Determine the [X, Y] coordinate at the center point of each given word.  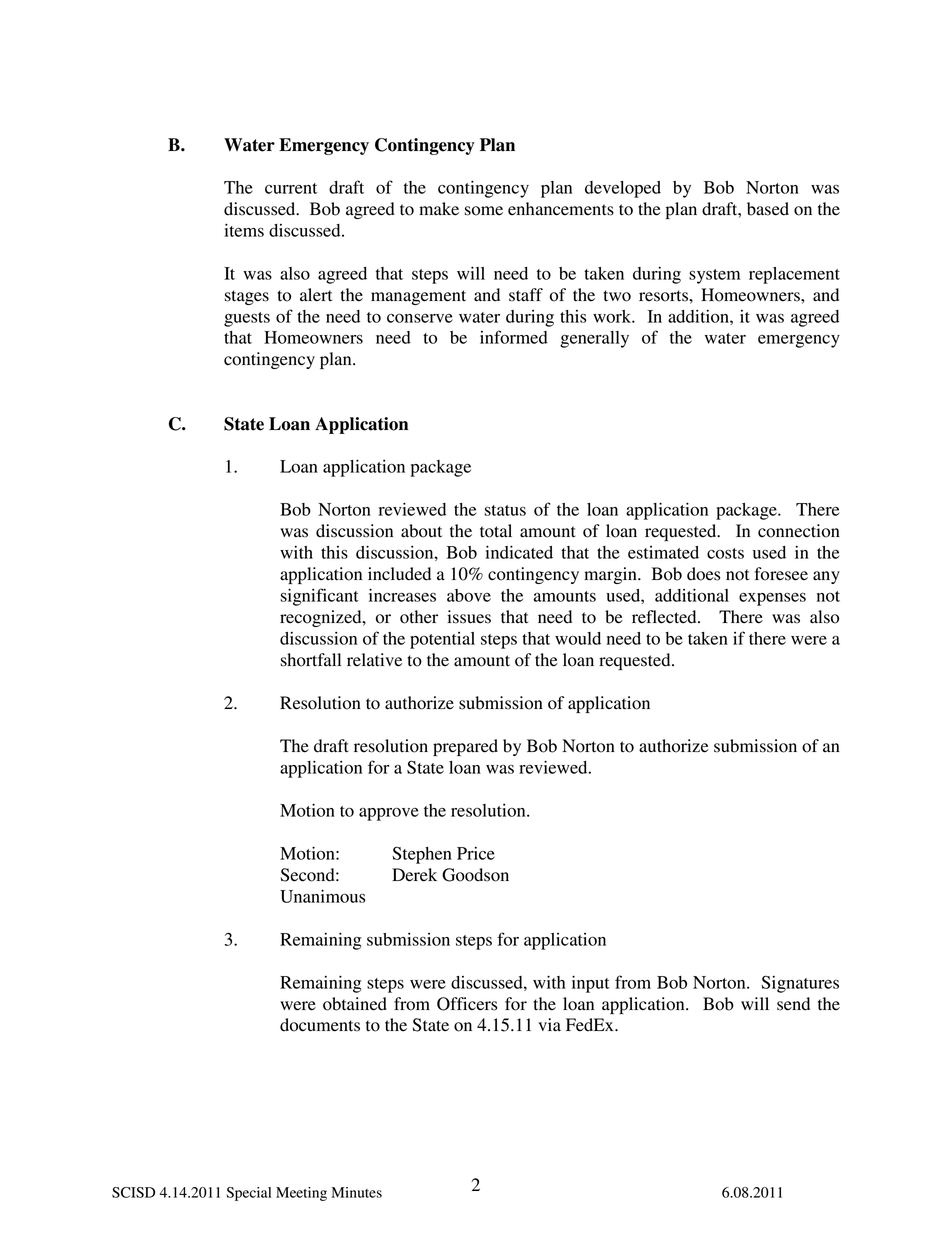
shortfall [311, 660]
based [768, 209]
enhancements [561, 209]
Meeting [301, 1194]
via [549, 1025]
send [793, 1004]
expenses [772, 599]
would [578, 638]
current [291, 188]
